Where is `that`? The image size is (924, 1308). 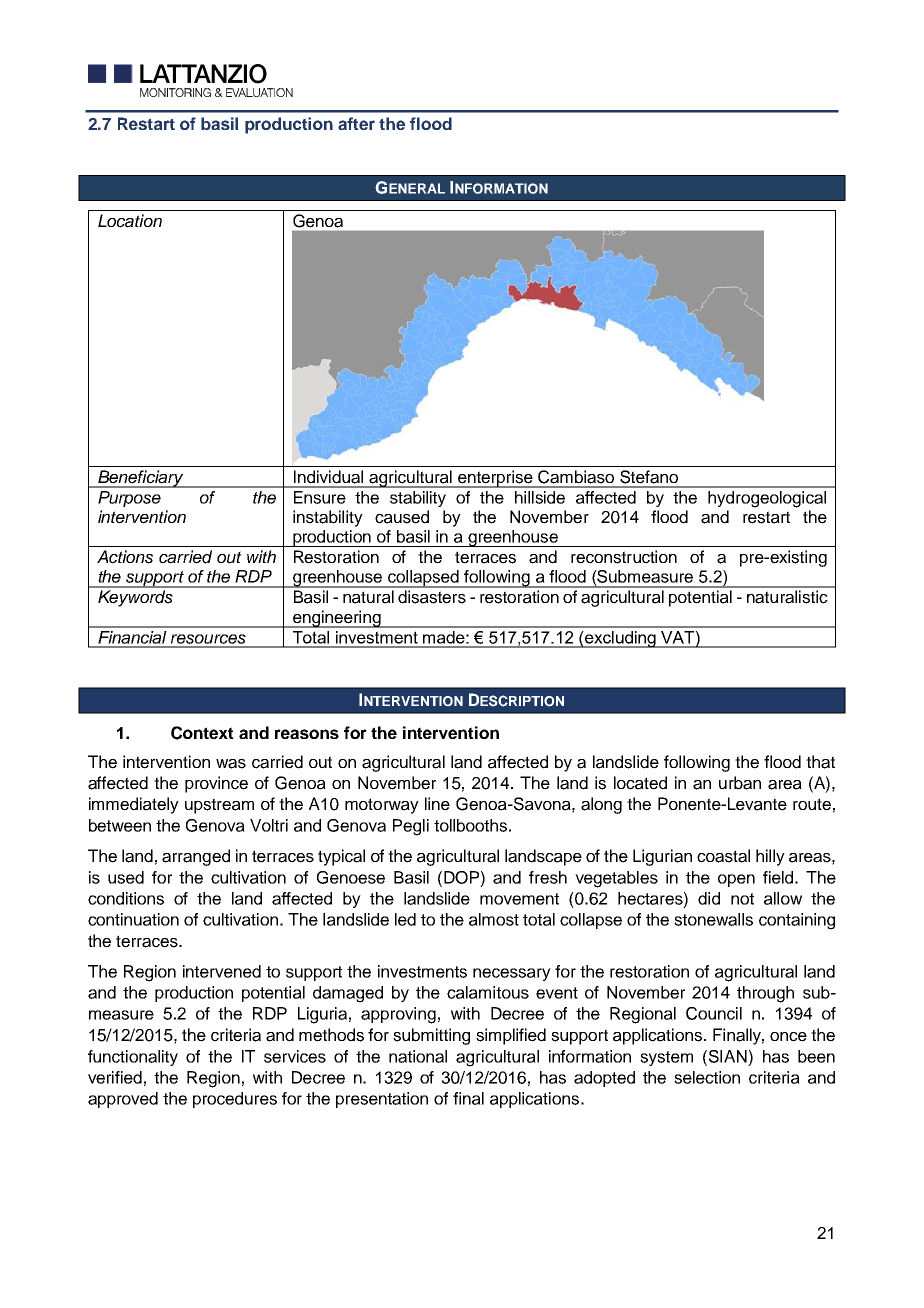 that is located at coordinates (820, 762).
